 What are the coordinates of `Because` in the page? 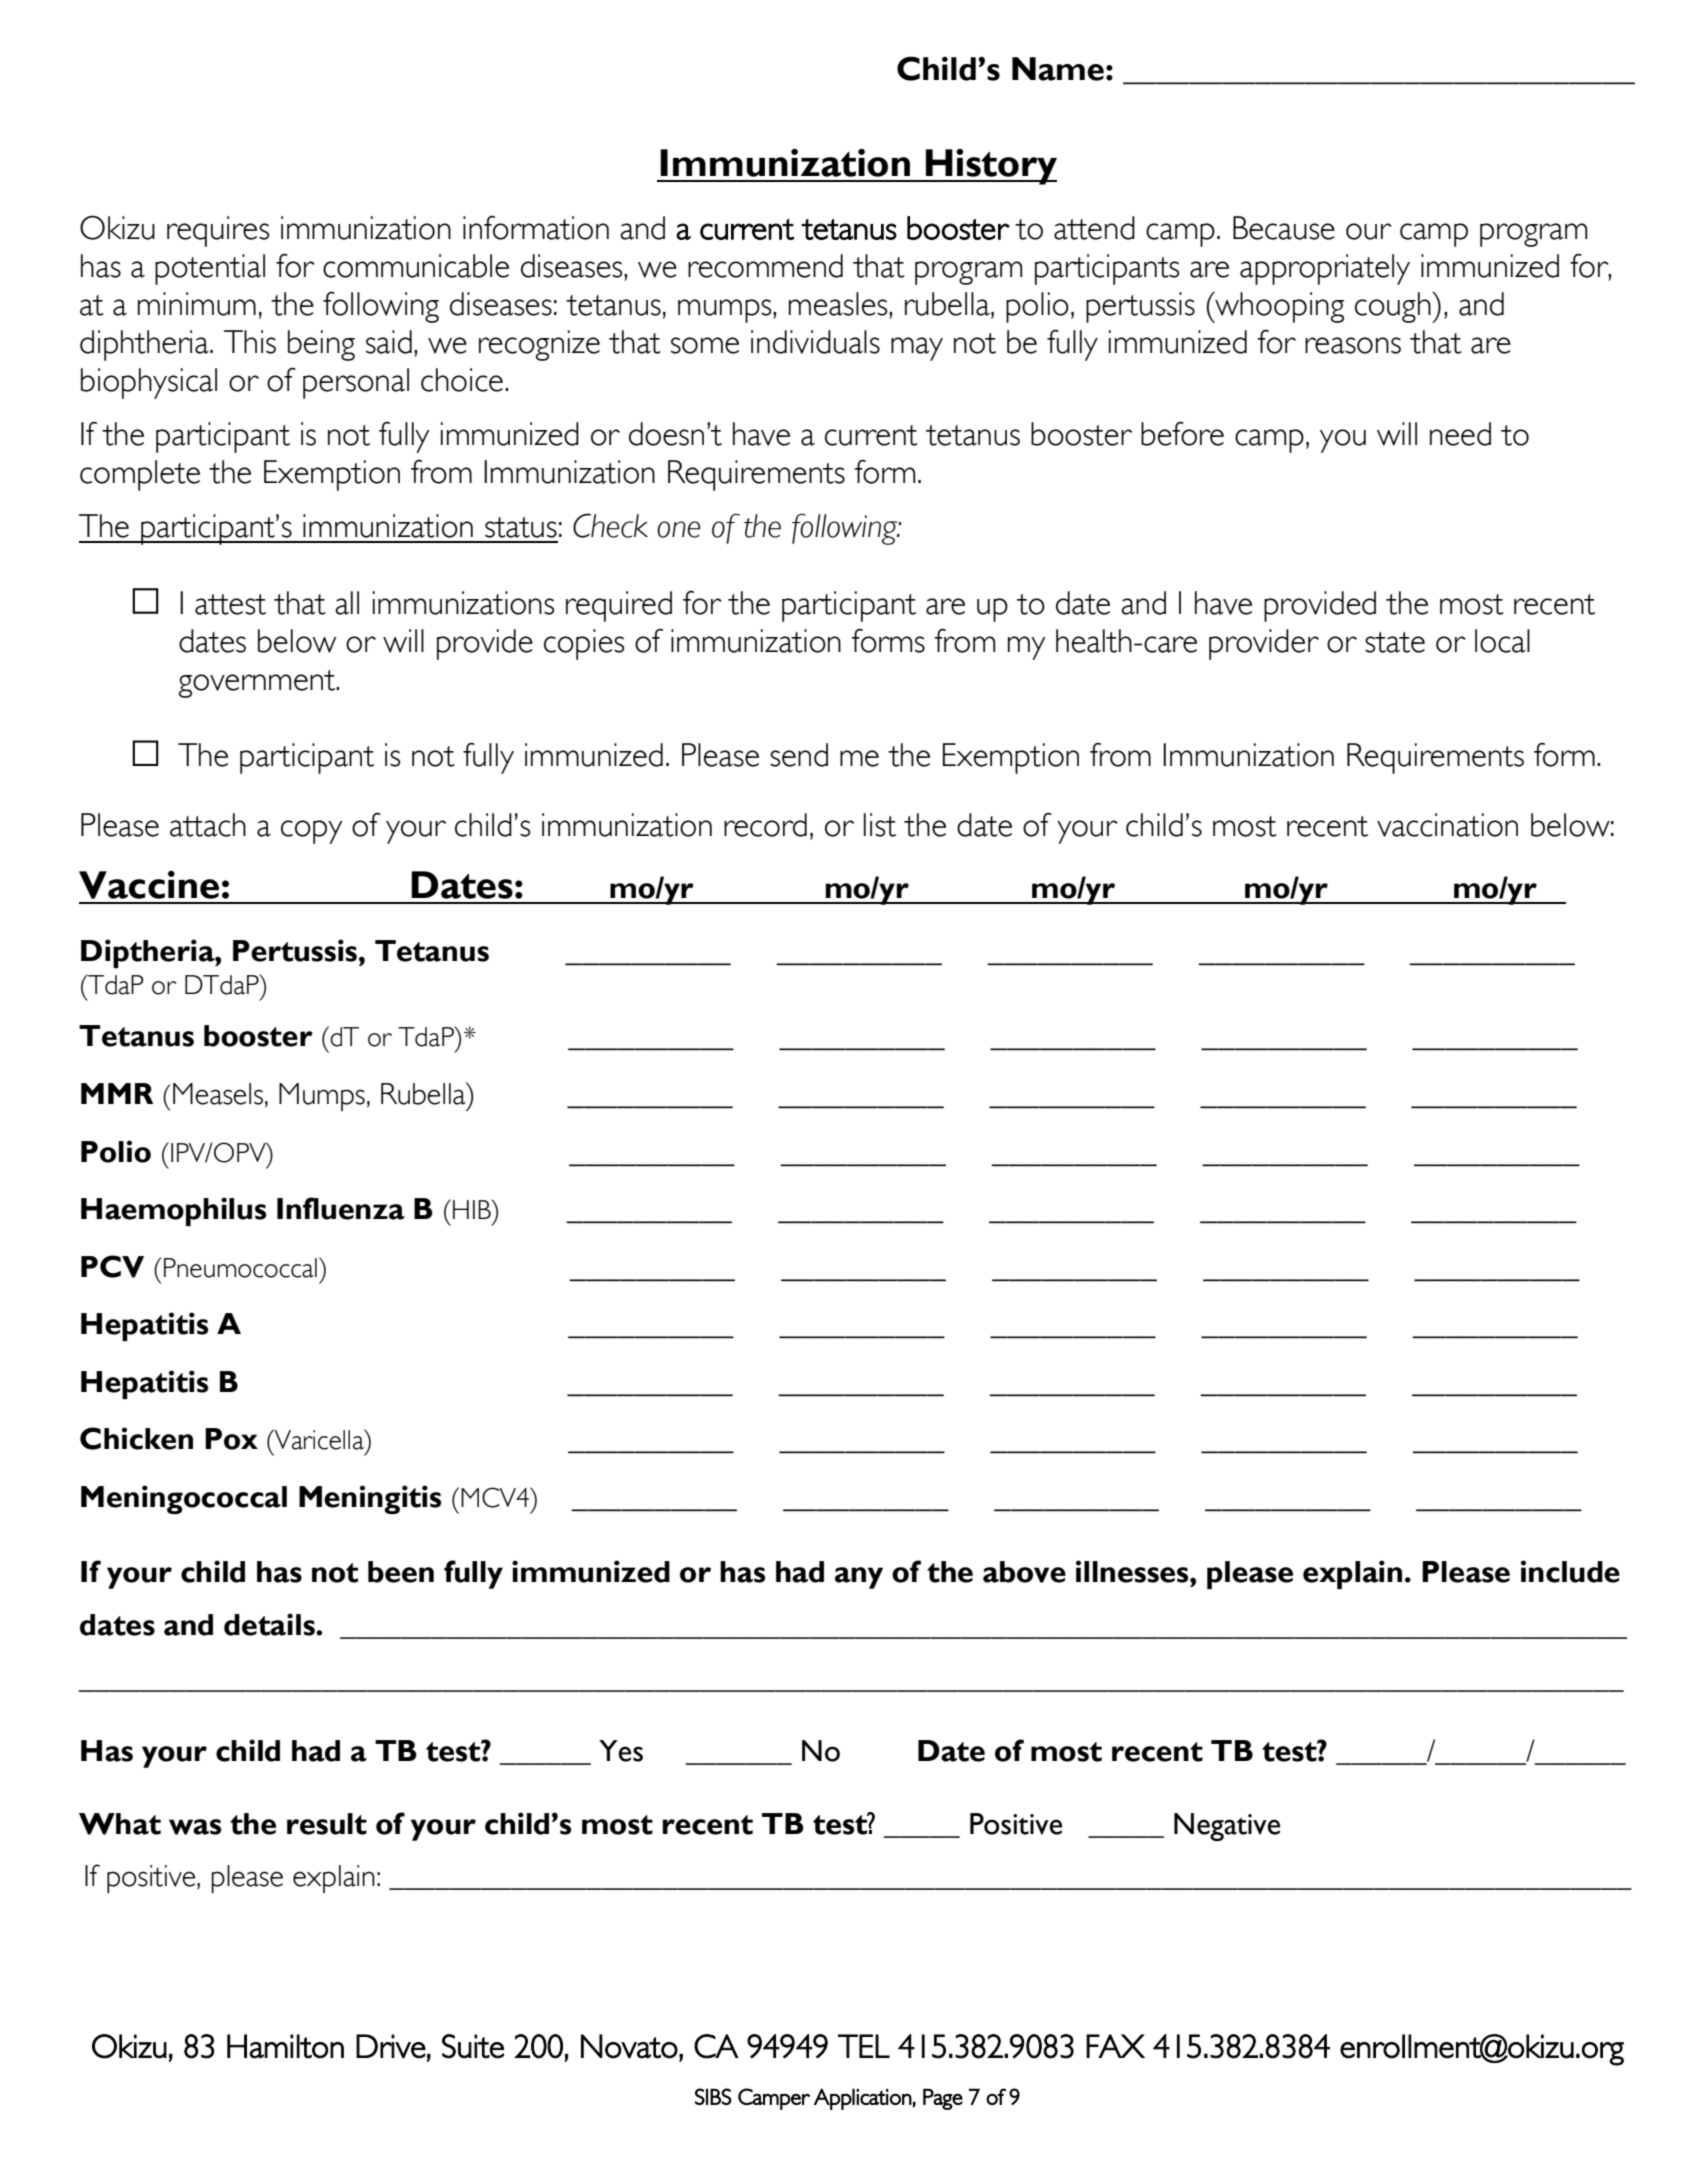 It's located at (1284, 228).
